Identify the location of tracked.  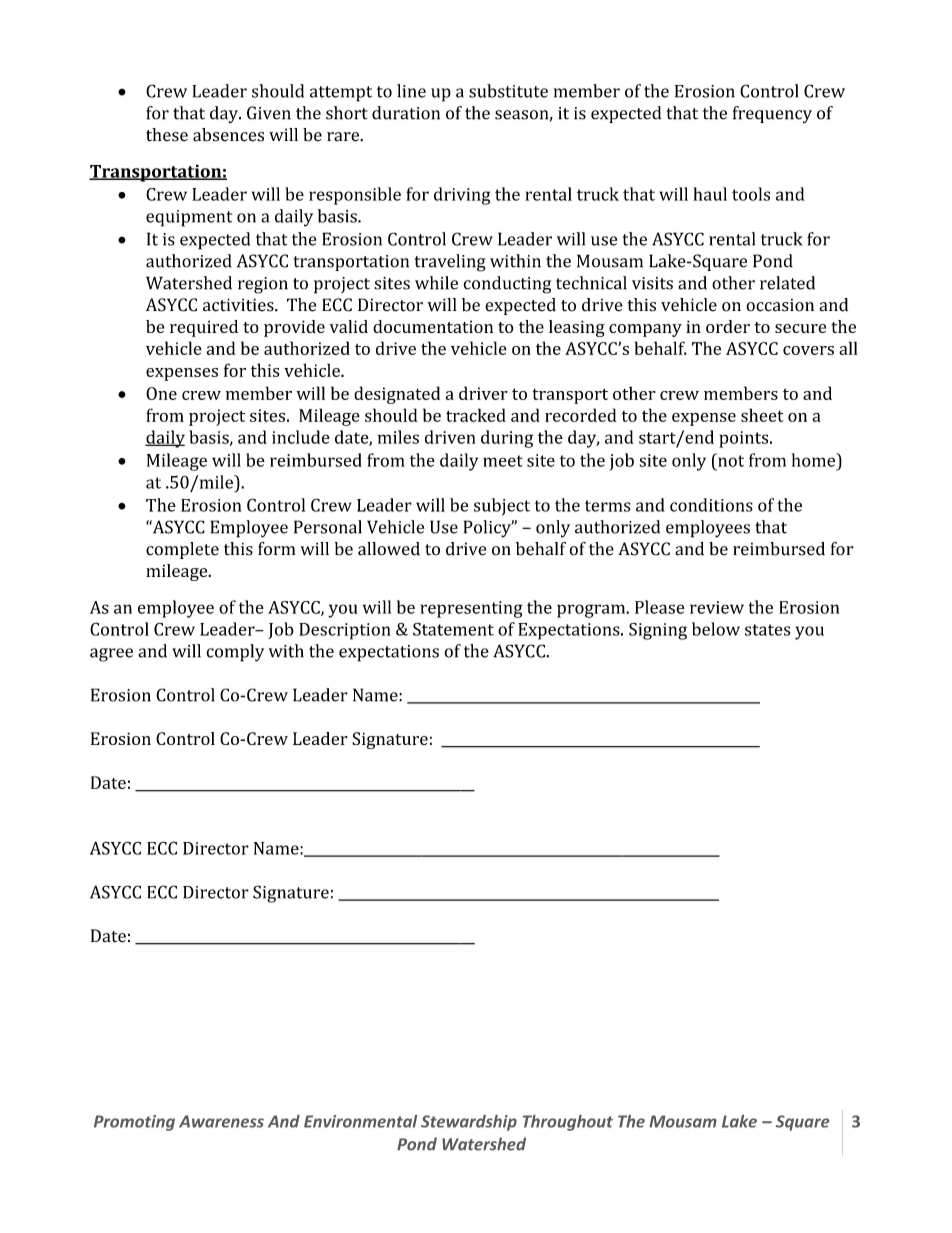
(476, 415).
